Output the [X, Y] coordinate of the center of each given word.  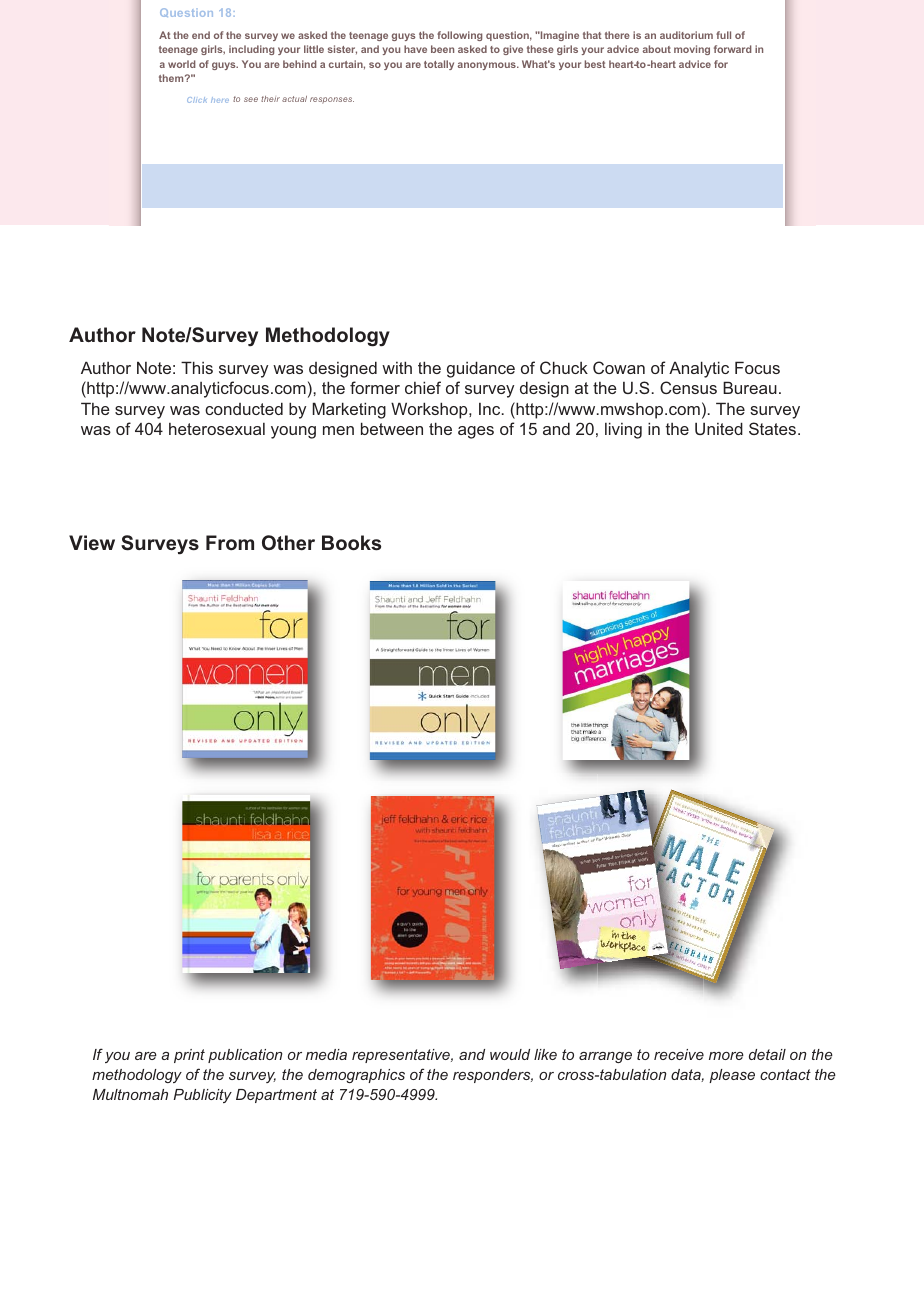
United [719, 428]
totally [439, 65]
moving [692, 50]
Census [688, 387]
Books [351, 543]
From [230, 543]
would [510, 1054]
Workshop [430, 410]
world [182, 64]
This [197, 367]
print [189, 1056]
